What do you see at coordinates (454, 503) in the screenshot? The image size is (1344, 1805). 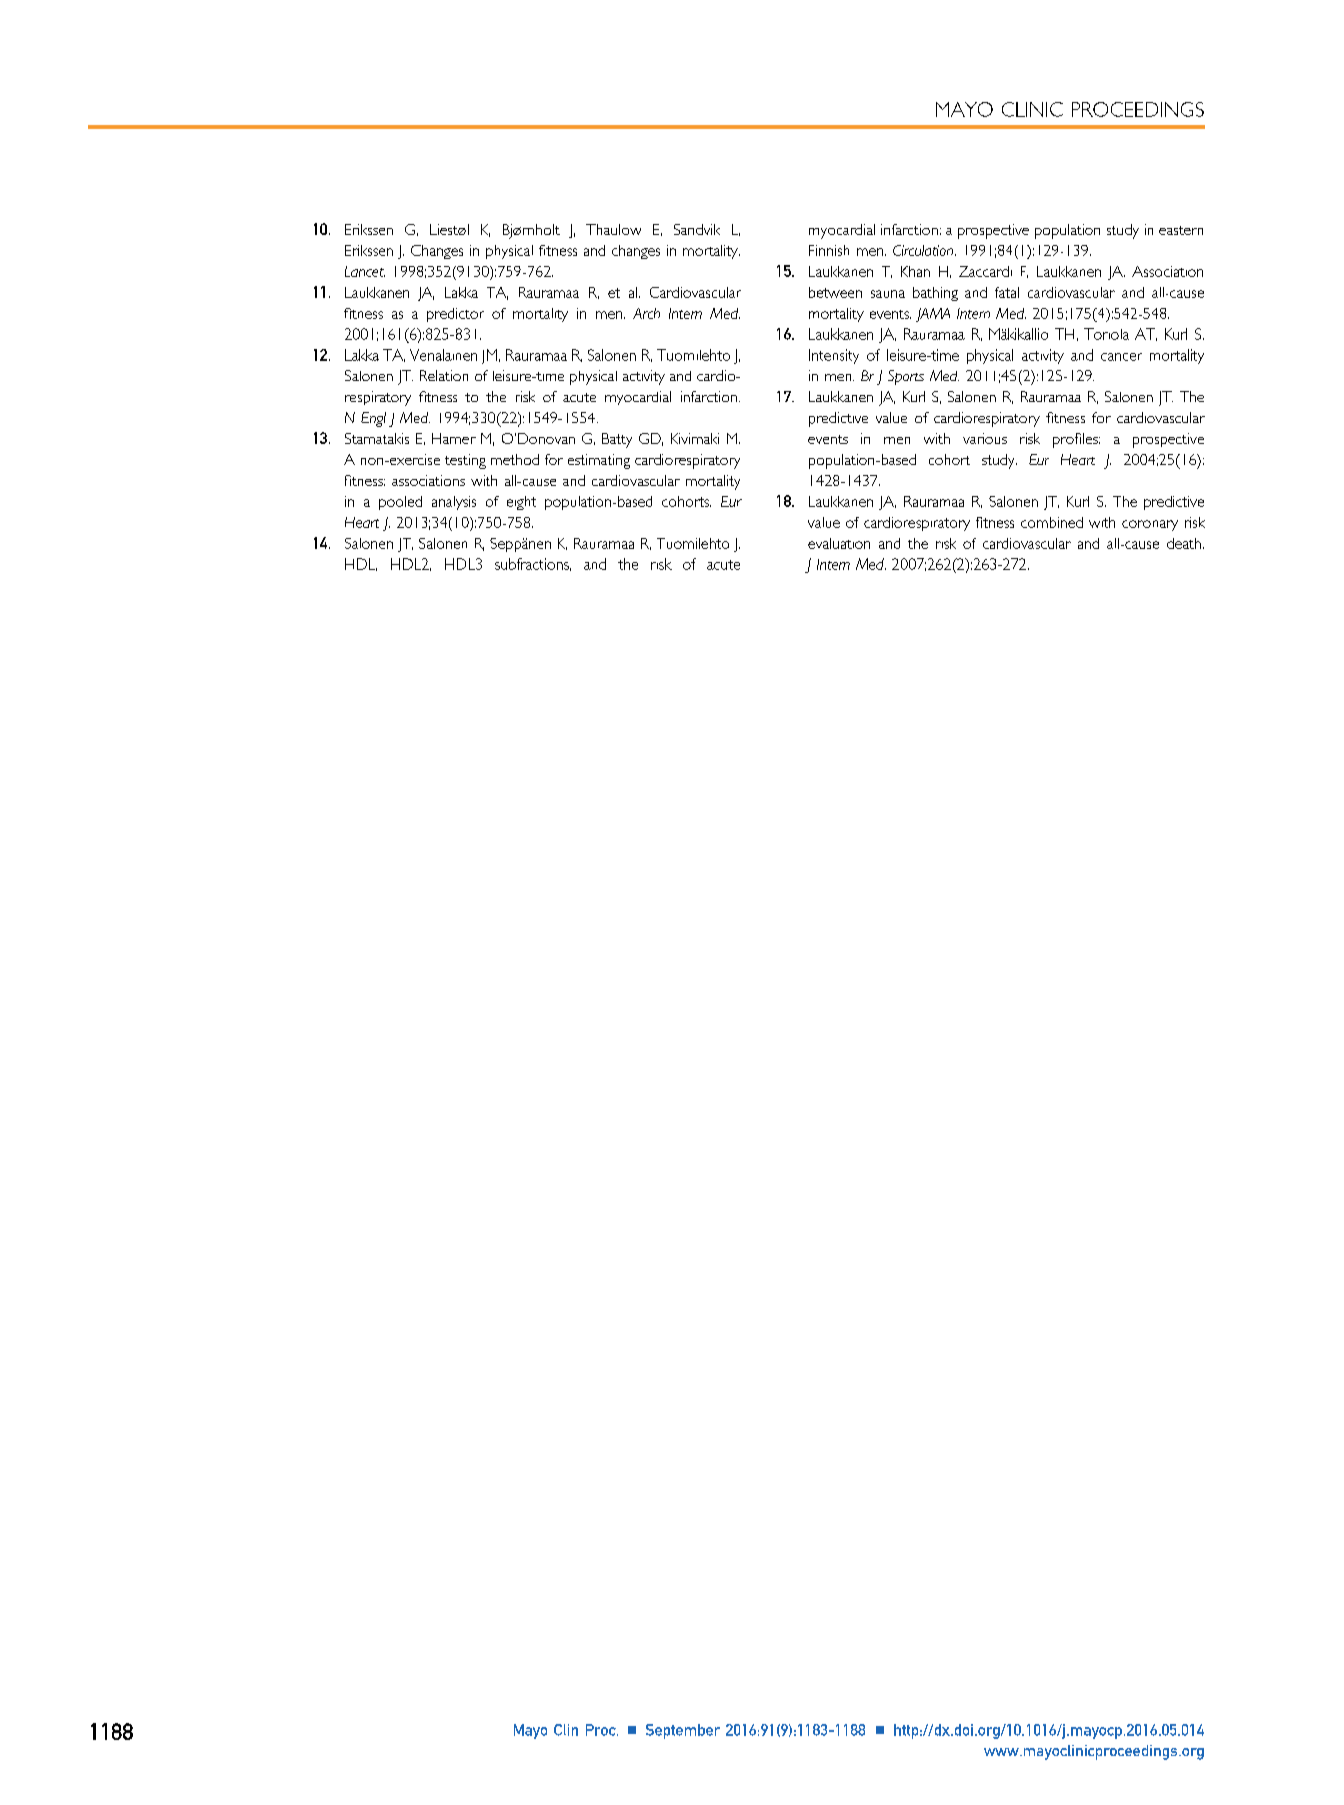 I see `analysis` at bounding box center [454, 503].
